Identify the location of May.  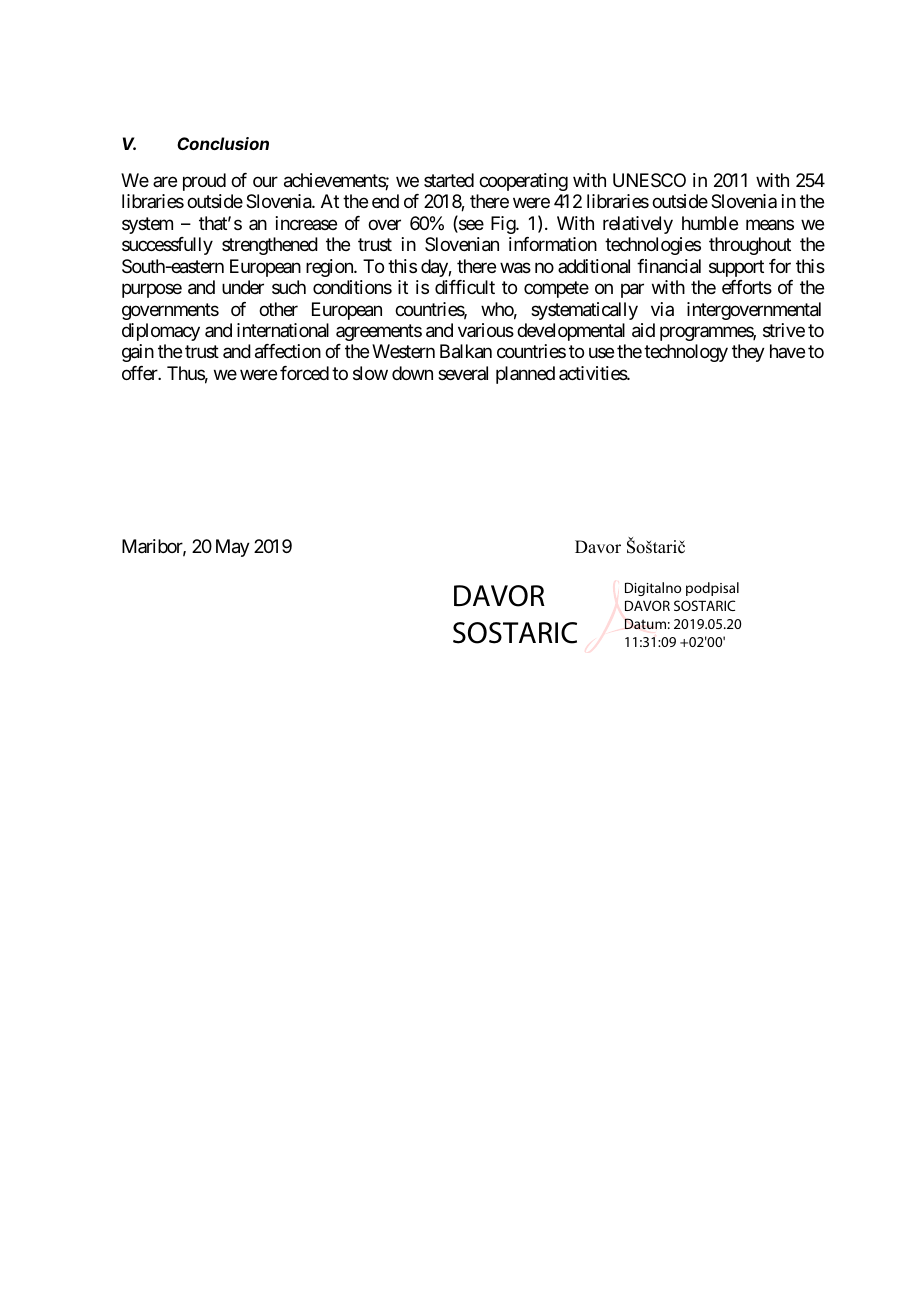
(233, 548).
